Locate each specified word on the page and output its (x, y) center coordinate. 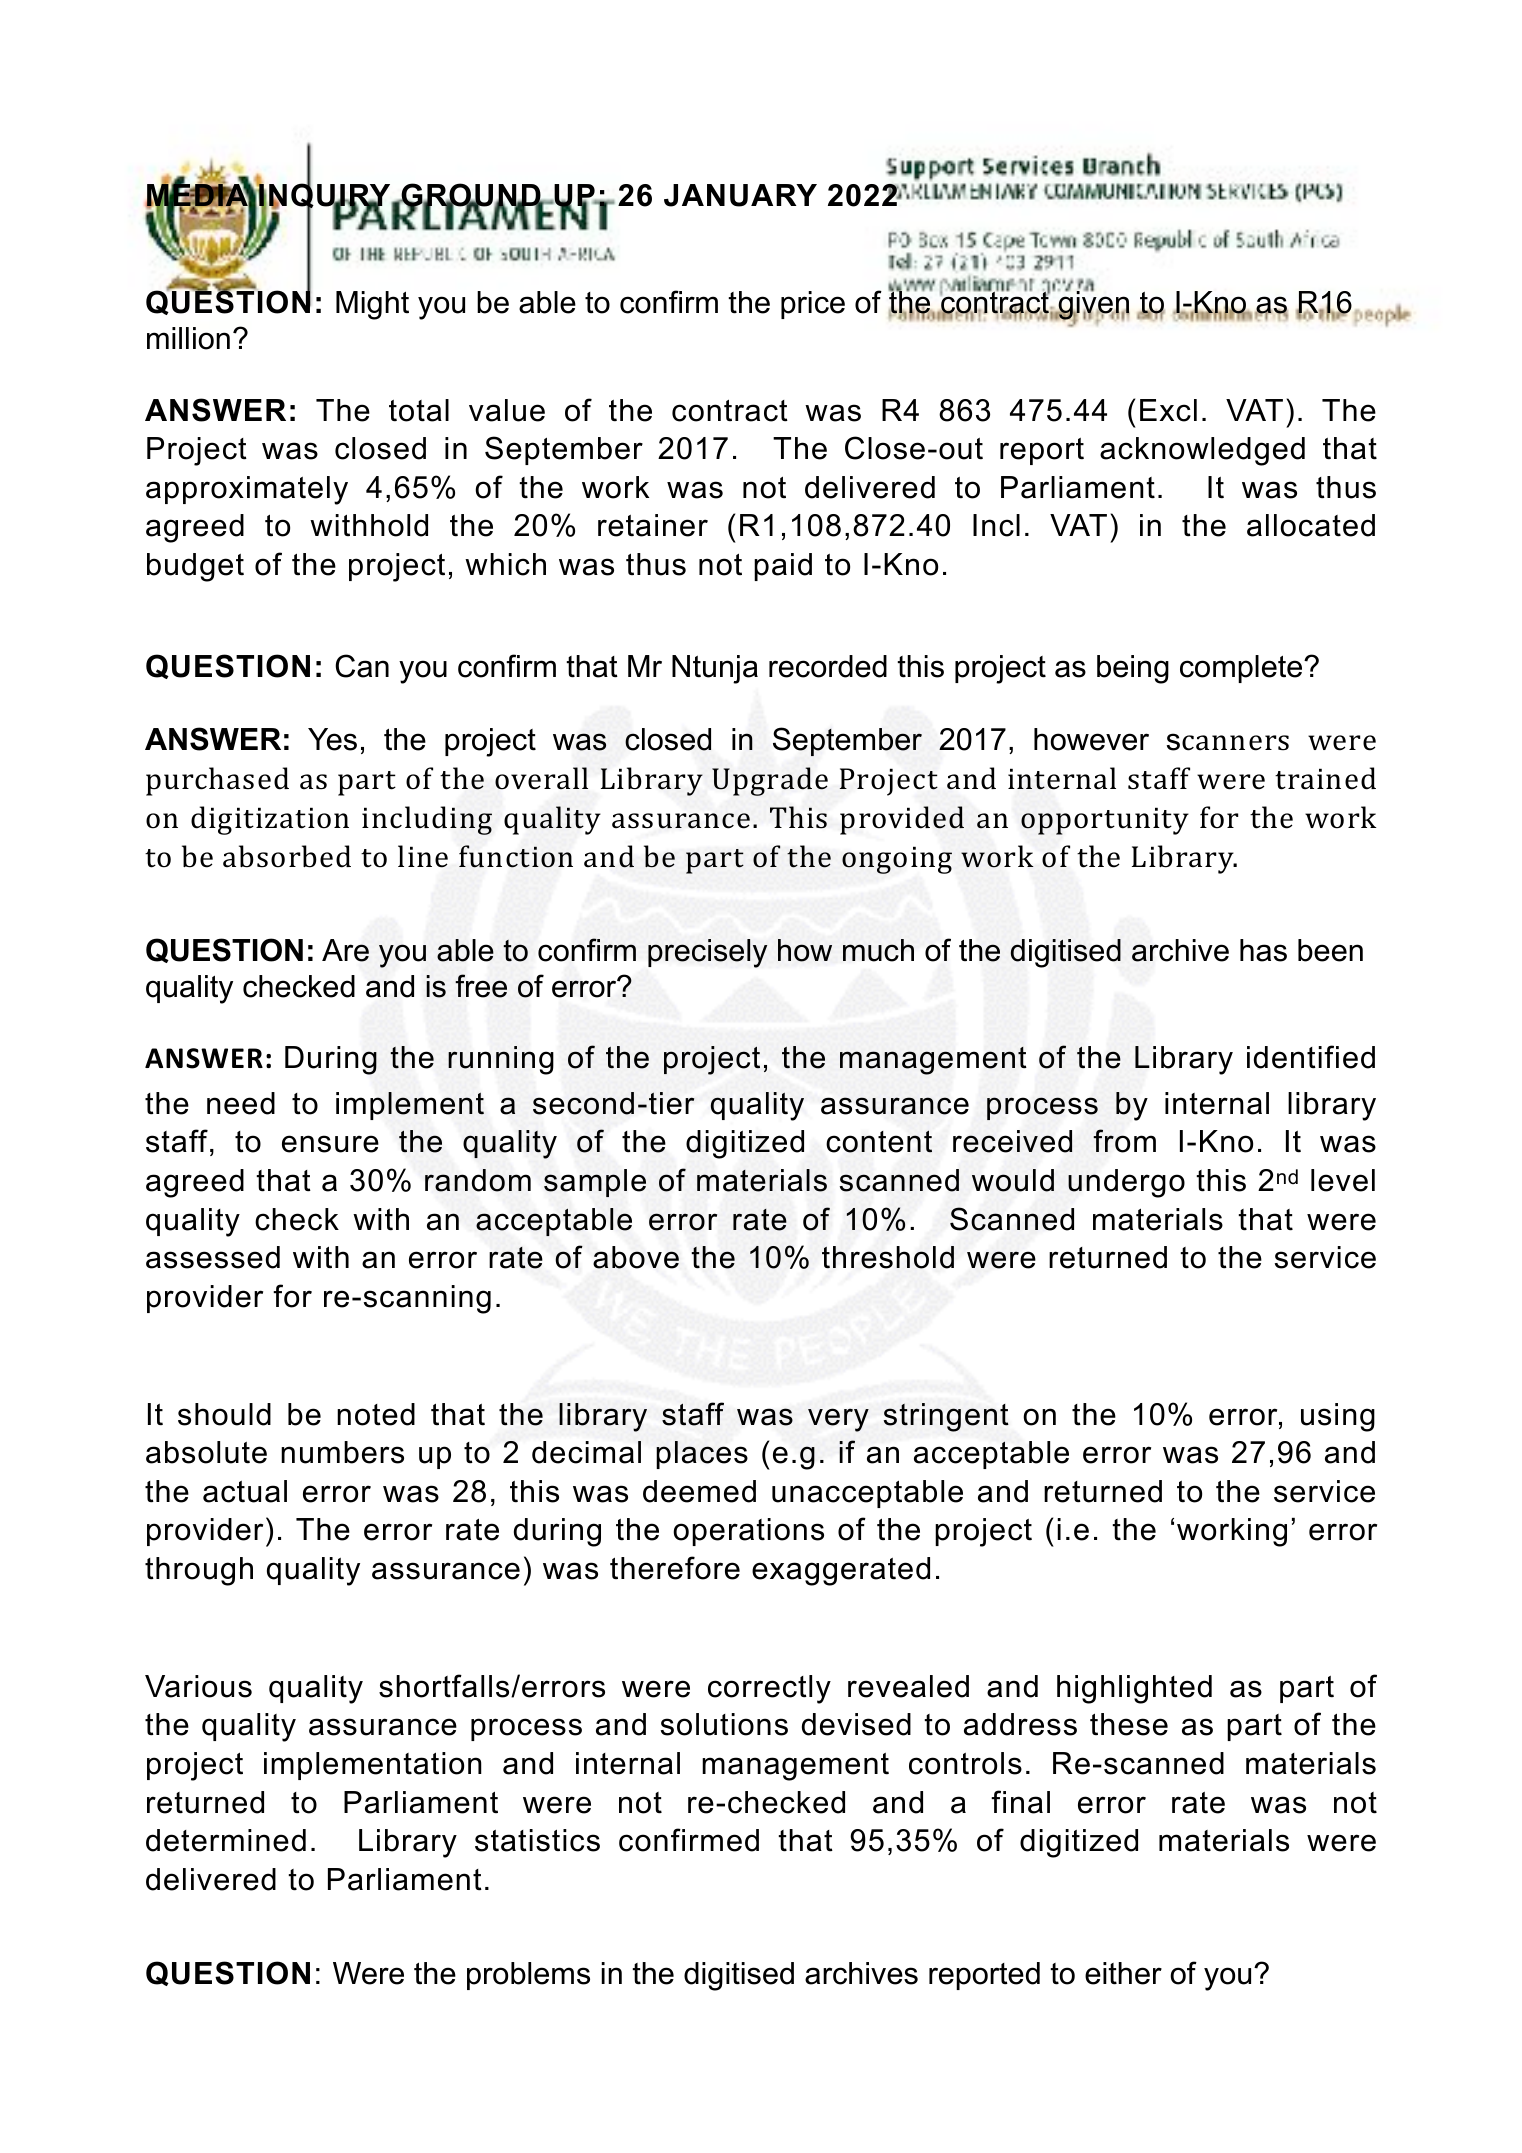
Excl (1168, 410)
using (1338, 1417)
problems (528, 1976)
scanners (1228, 742)
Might (372, 305)
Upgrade (770, 781)
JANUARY (740, 195)
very (838, 1420)
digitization (270, 820)
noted (376, 1414)
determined (226, 1840)
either (1123, 1973)
